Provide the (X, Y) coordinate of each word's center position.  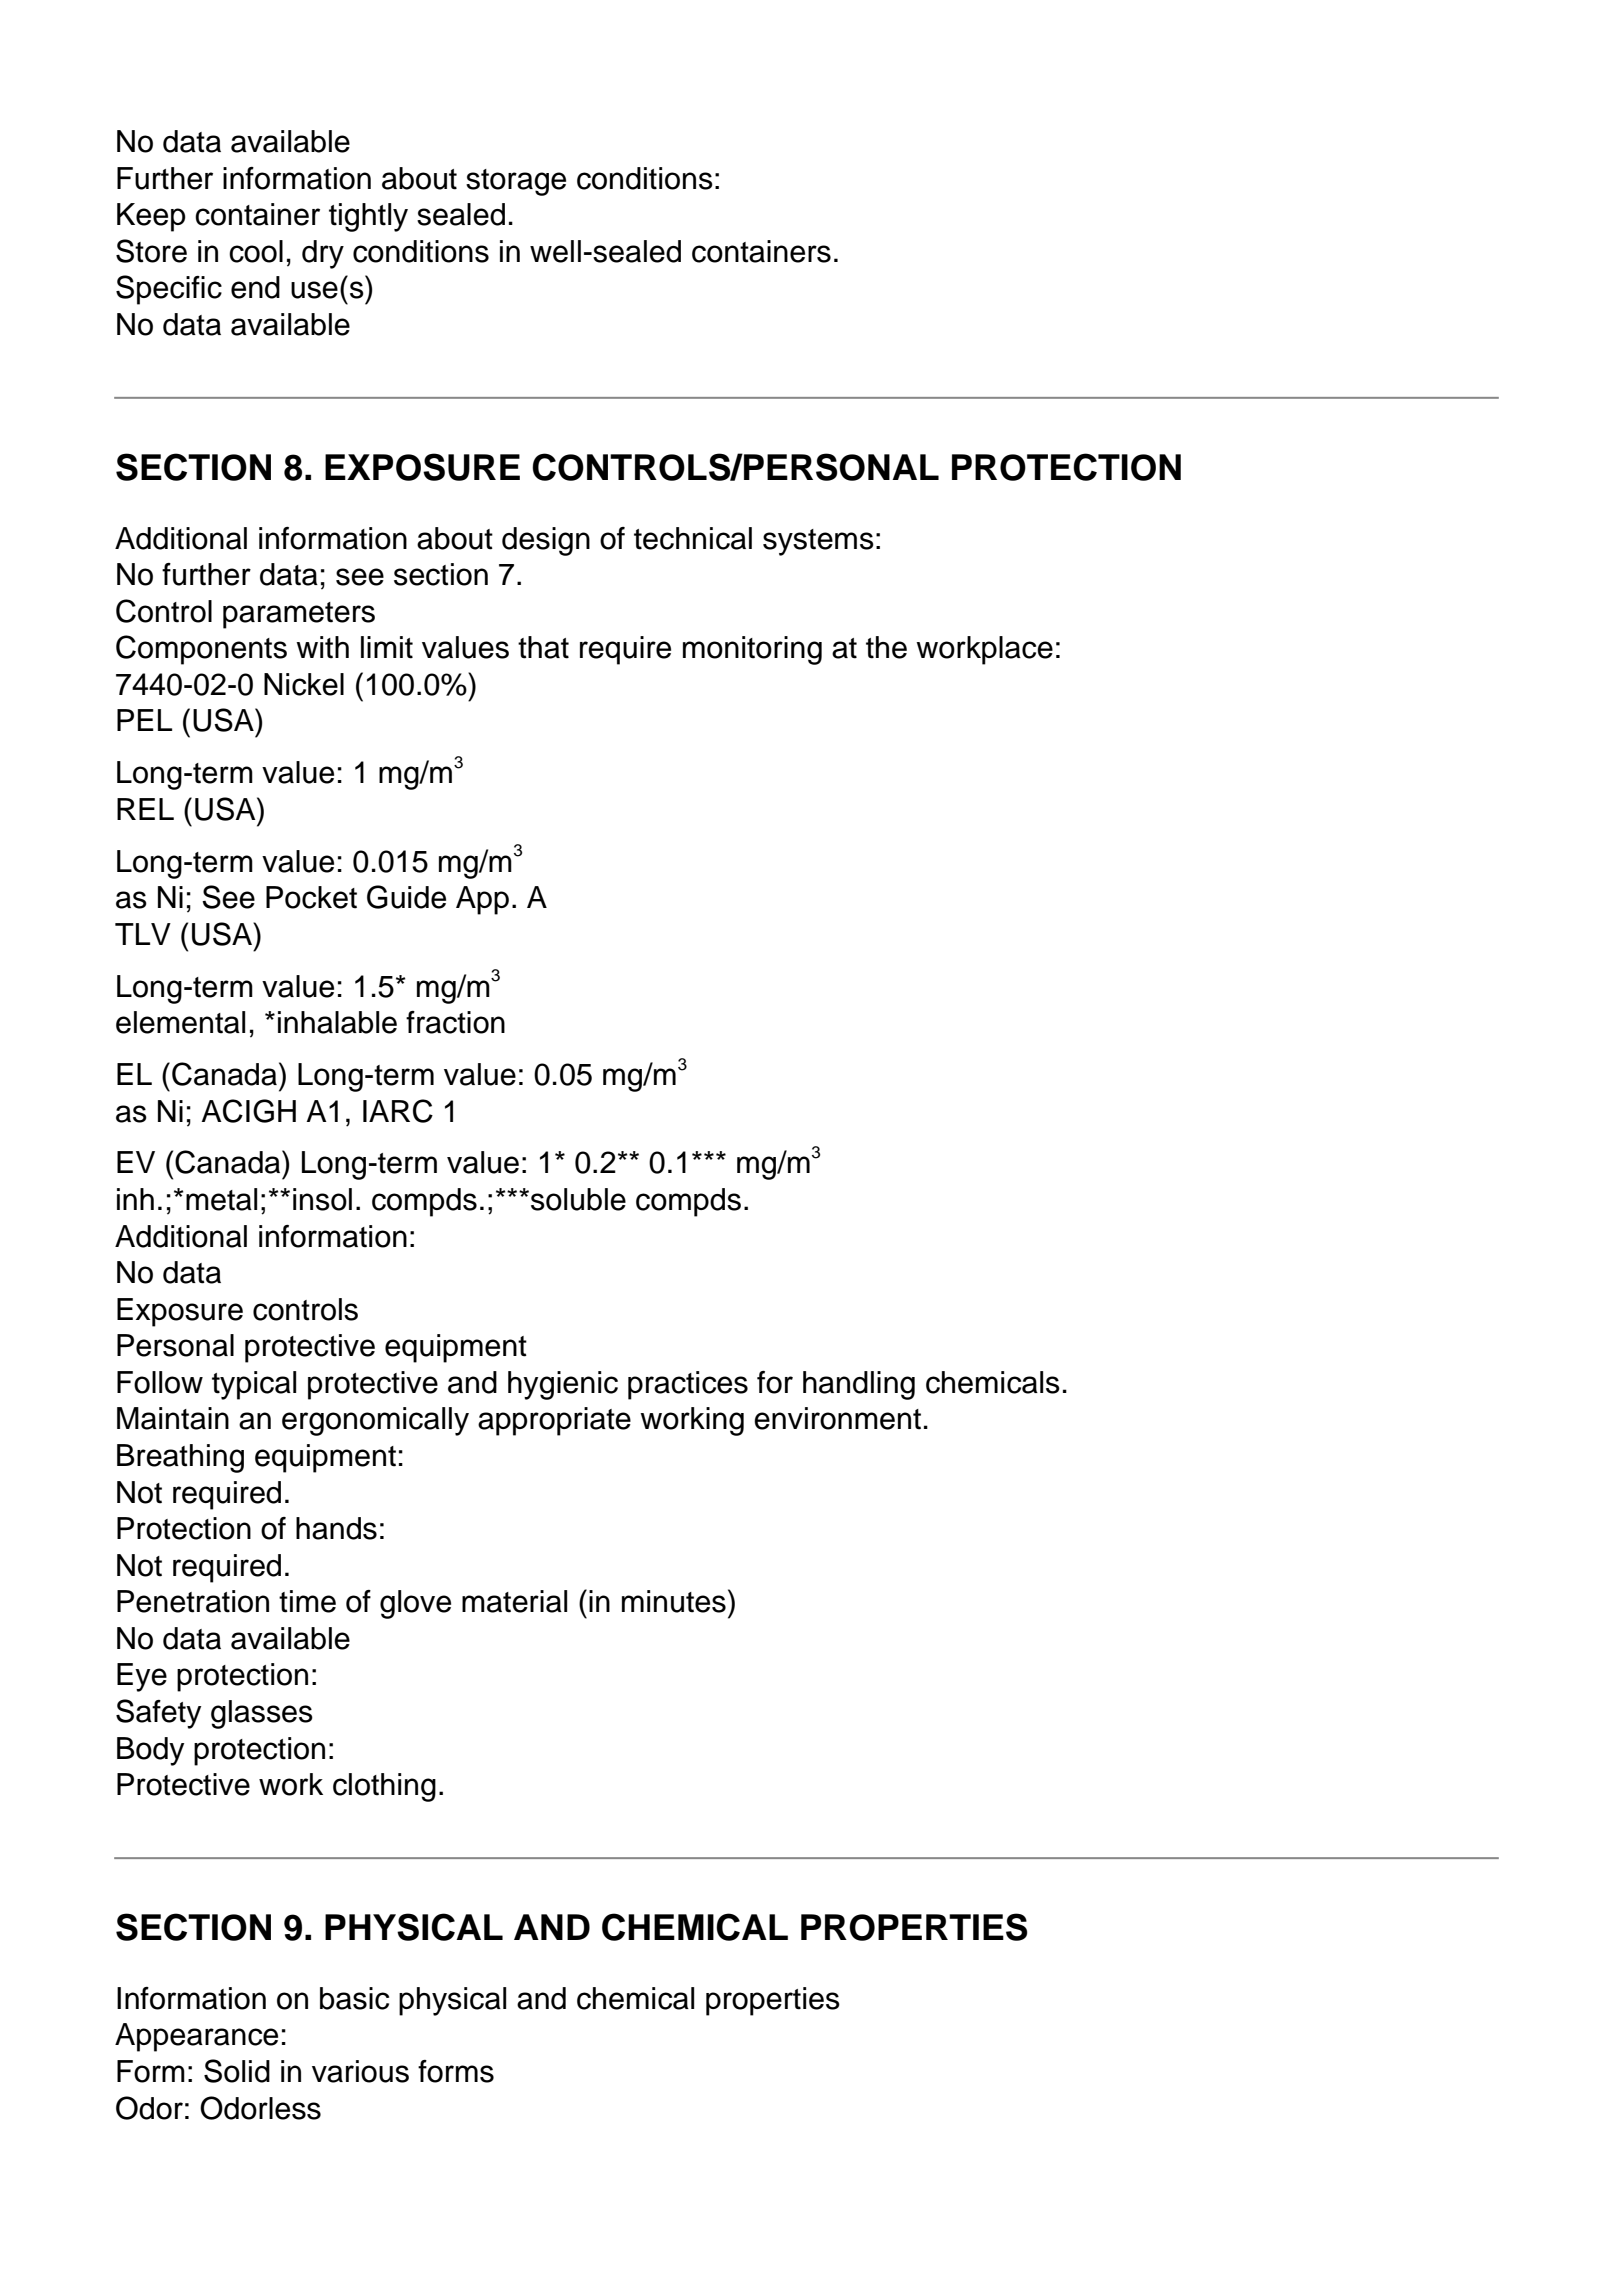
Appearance (196, 2037)
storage (516, 182)
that (543, 647)
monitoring (752, 650)
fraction (455, 1022)
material (514, 1601)
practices (688, 1385)
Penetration (193, 1601)
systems (818, 542)
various (360, 2071)
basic (354, 1998)
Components (201, 650)
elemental (180, 1022)
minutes (674, 1601)
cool (256, 251)
